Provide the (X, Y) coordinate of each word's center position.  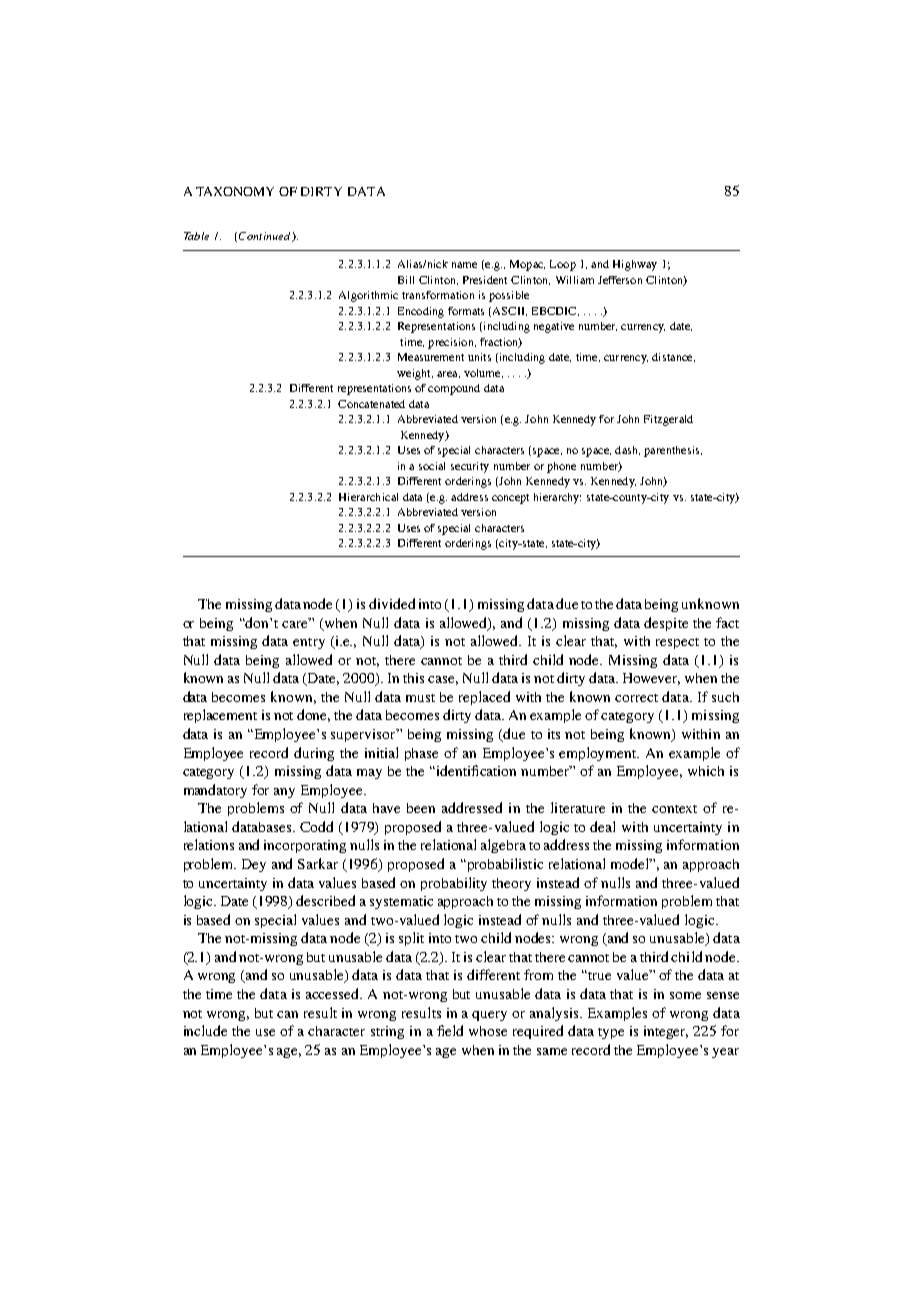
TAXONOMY (235, 191)
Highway (635, 265)
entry (309, 643)
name (464, 265)
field (450, 1030)
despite (666, 624)
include (205, 1030)
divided (392, 603)
